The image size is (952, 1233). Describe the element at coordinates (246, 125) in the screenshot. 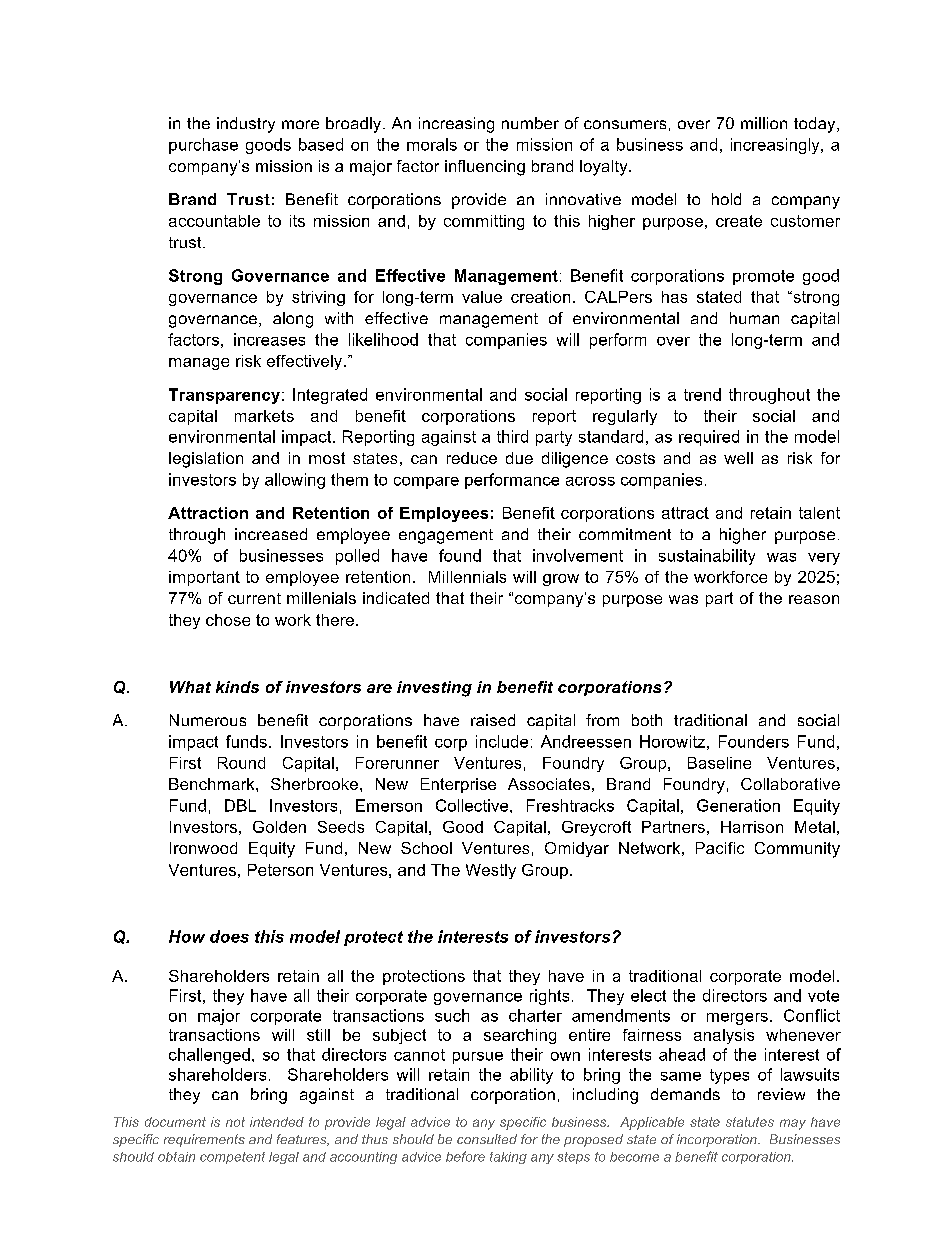

I see `industry` at that location.
